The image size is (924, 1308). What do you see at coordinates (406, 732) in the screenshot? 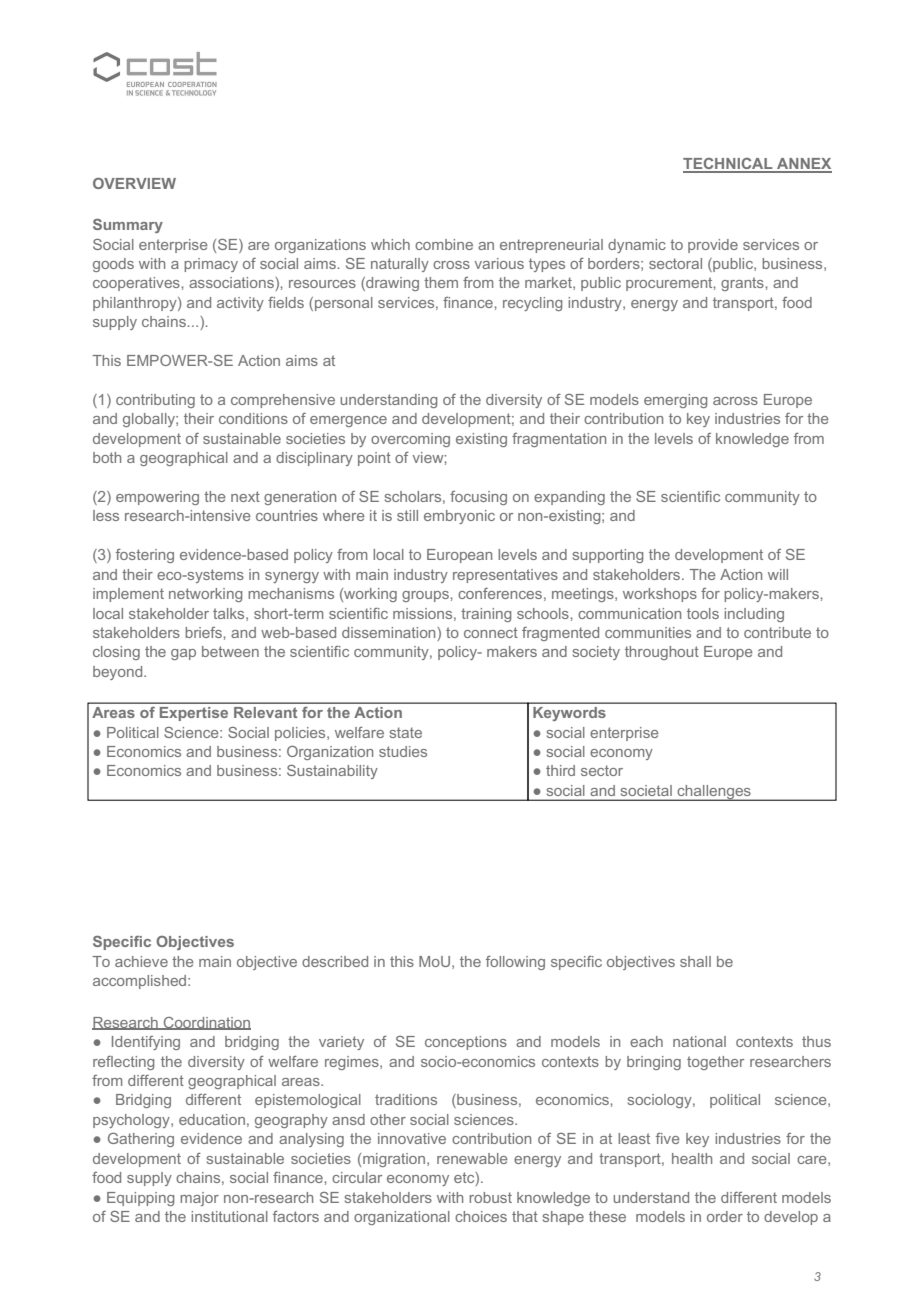
I see `state` at bounding box center [406, 732].
